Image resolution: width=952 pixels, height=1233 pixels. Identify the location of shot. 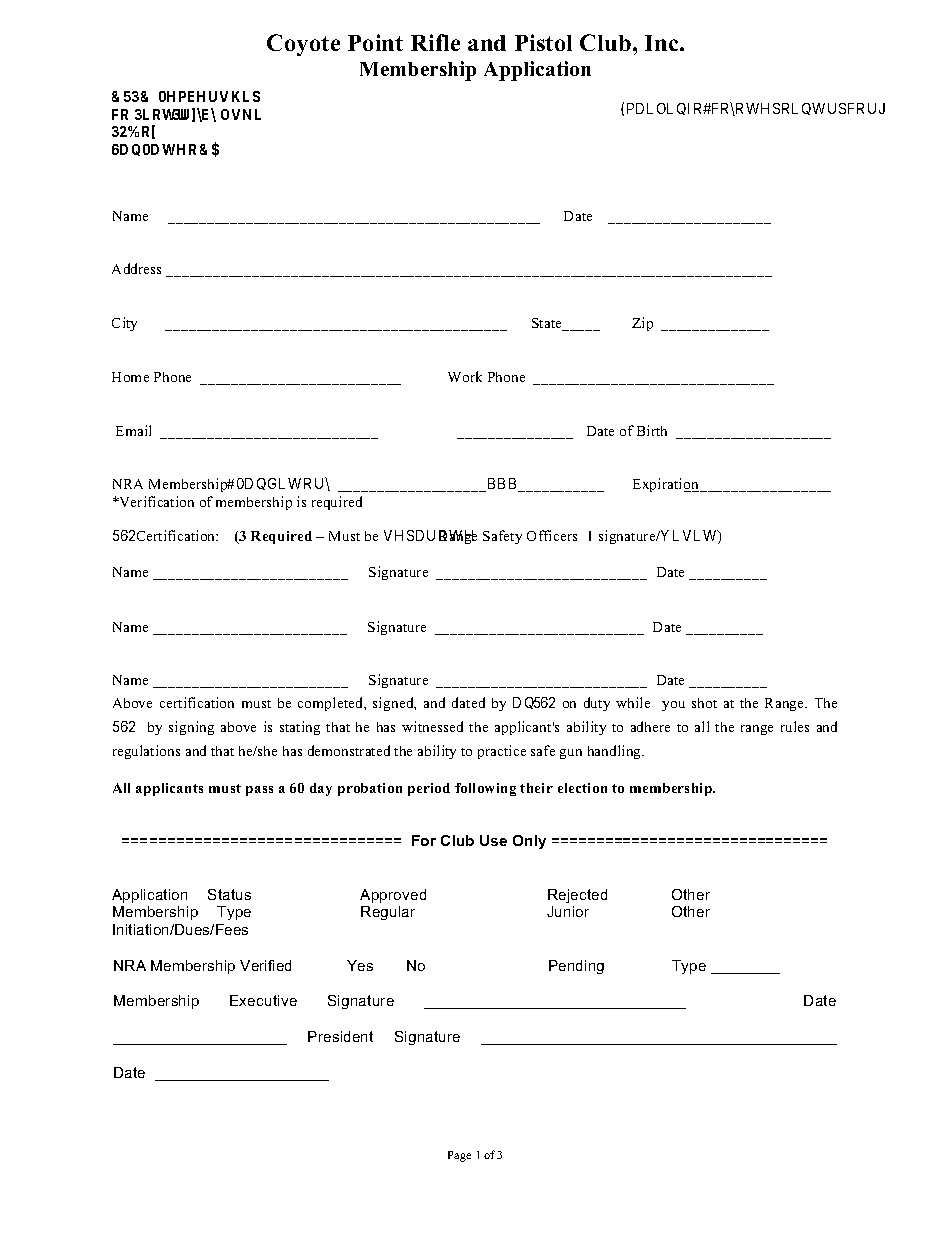
(704, 703).
